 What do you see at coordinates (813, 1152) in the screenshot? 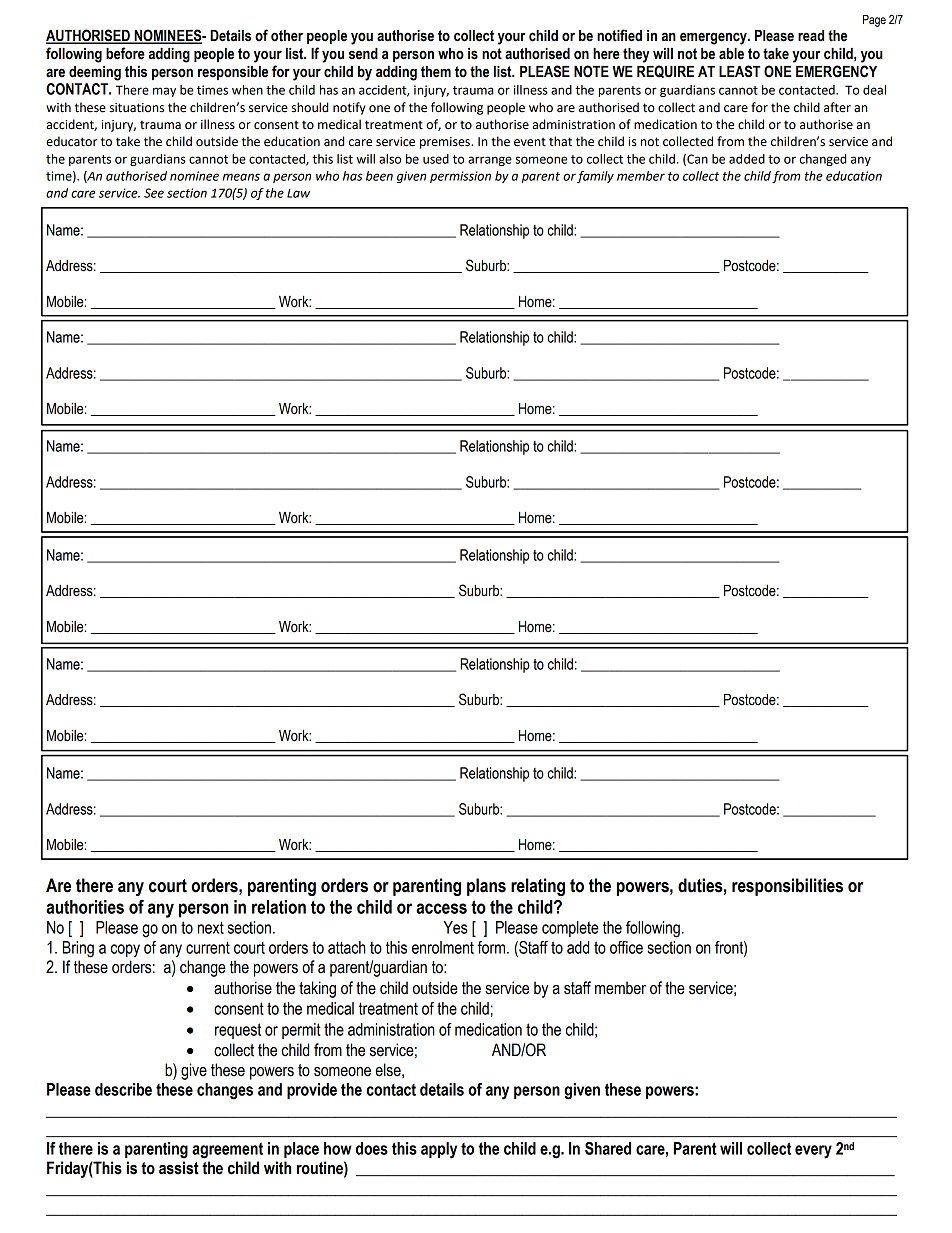
I see `every` at bounding box center [813, 1152].
